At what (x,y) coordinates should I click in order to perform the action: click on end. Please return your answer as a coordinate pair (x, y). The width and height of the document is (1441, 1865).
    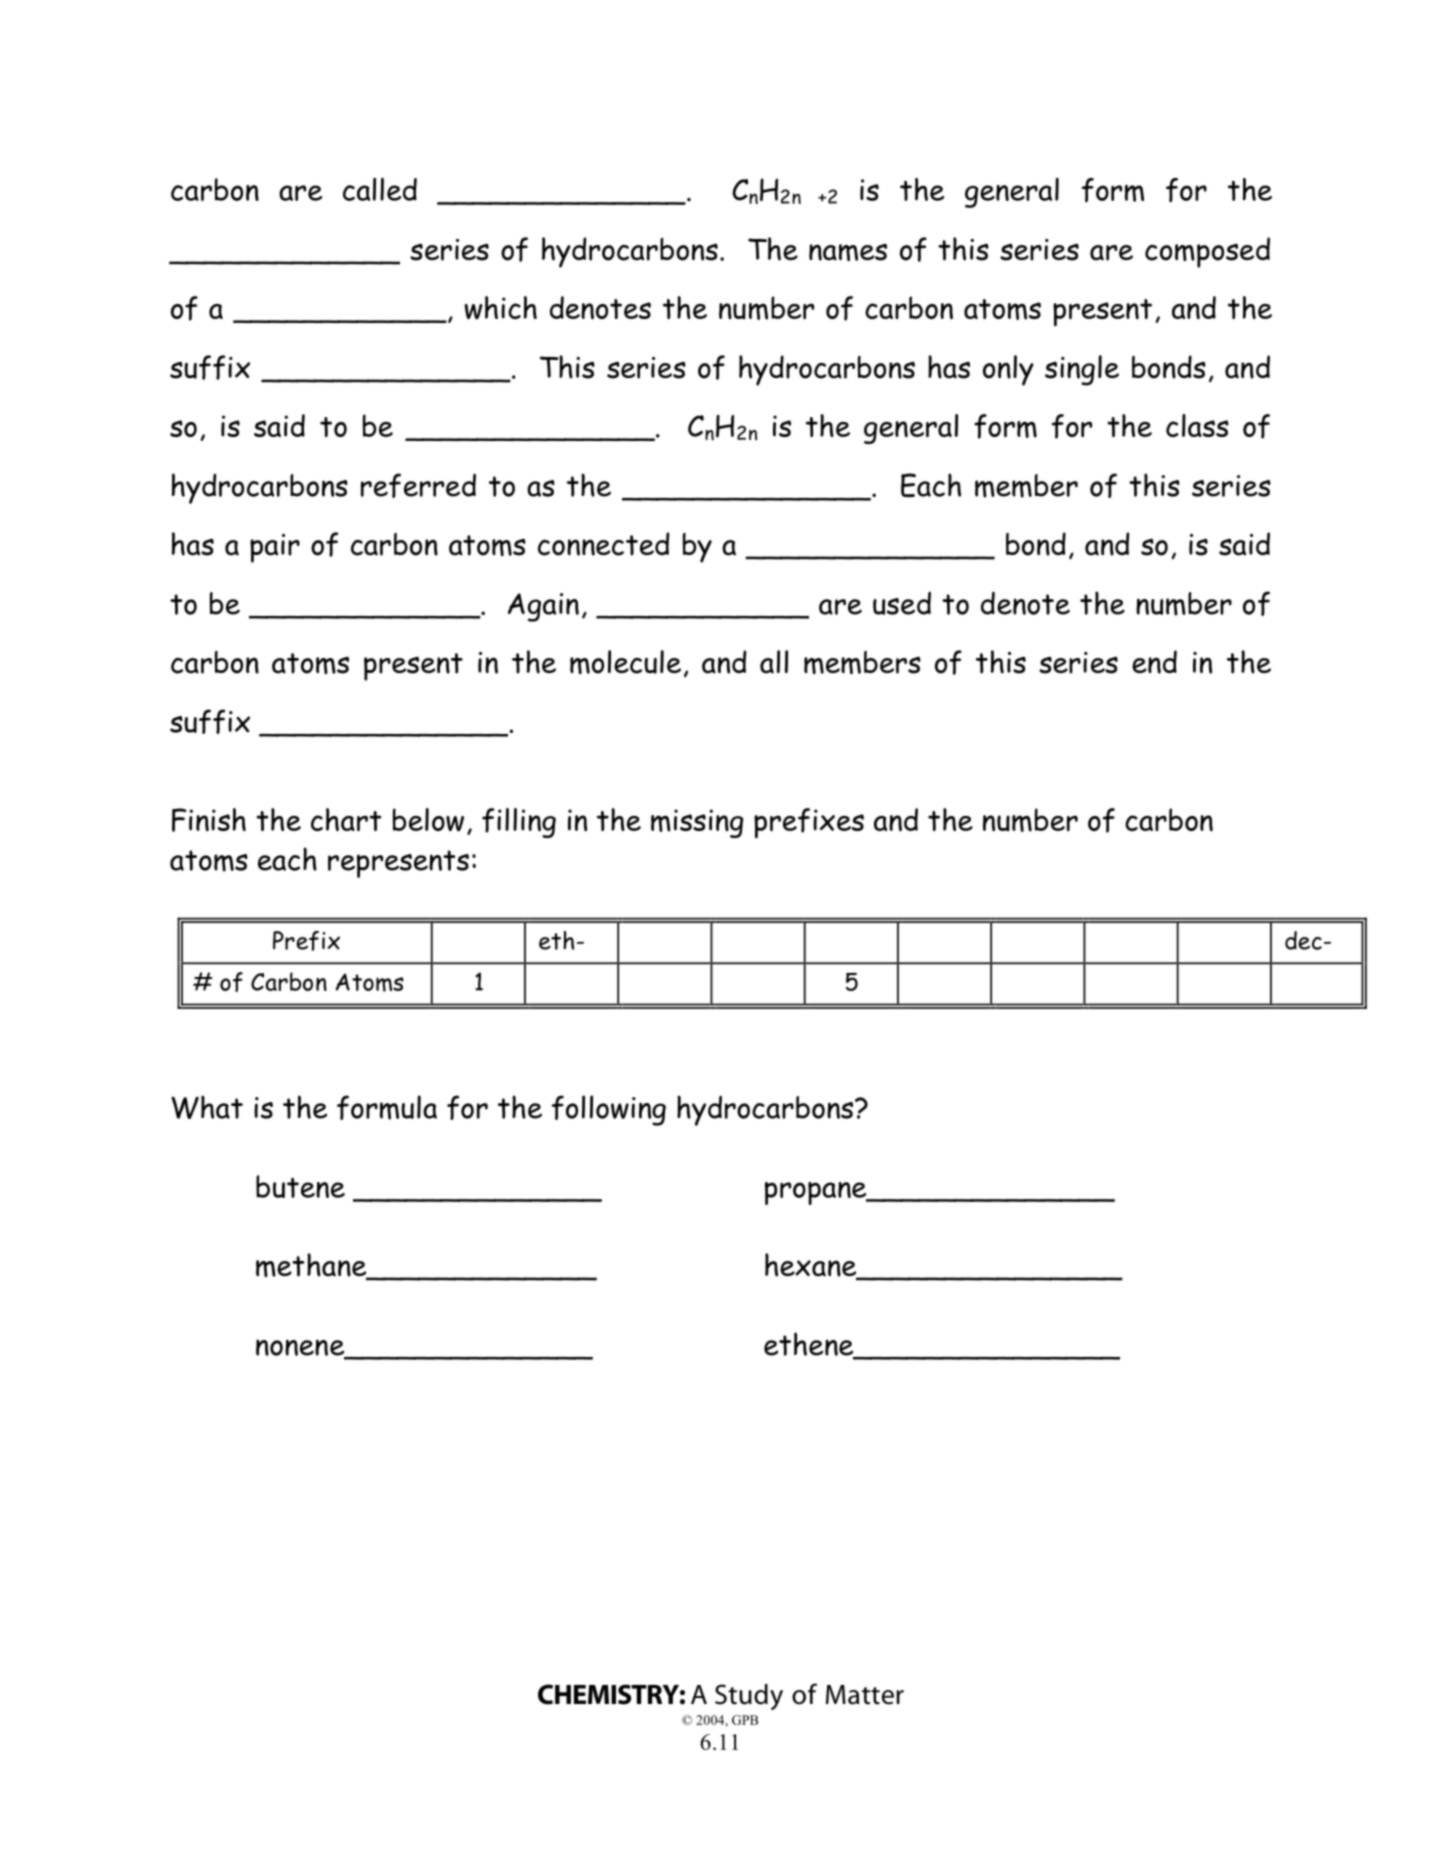
    Looking at the image, I should click on (1154, 662).
